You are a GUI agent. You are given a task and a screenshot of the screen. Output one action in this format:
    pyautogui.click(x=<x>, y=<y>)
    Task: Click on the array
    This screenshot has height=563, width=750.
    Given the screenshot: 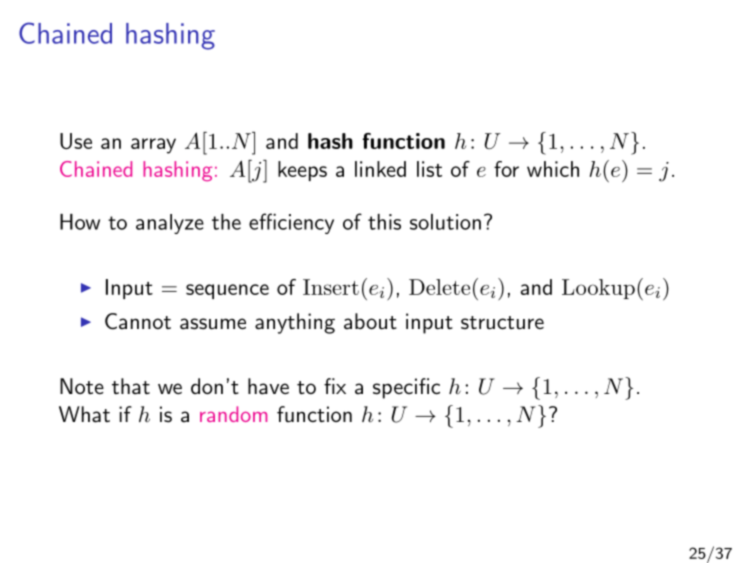 What is the action you would take?
    pyautogui.click(x=153, y=146)
